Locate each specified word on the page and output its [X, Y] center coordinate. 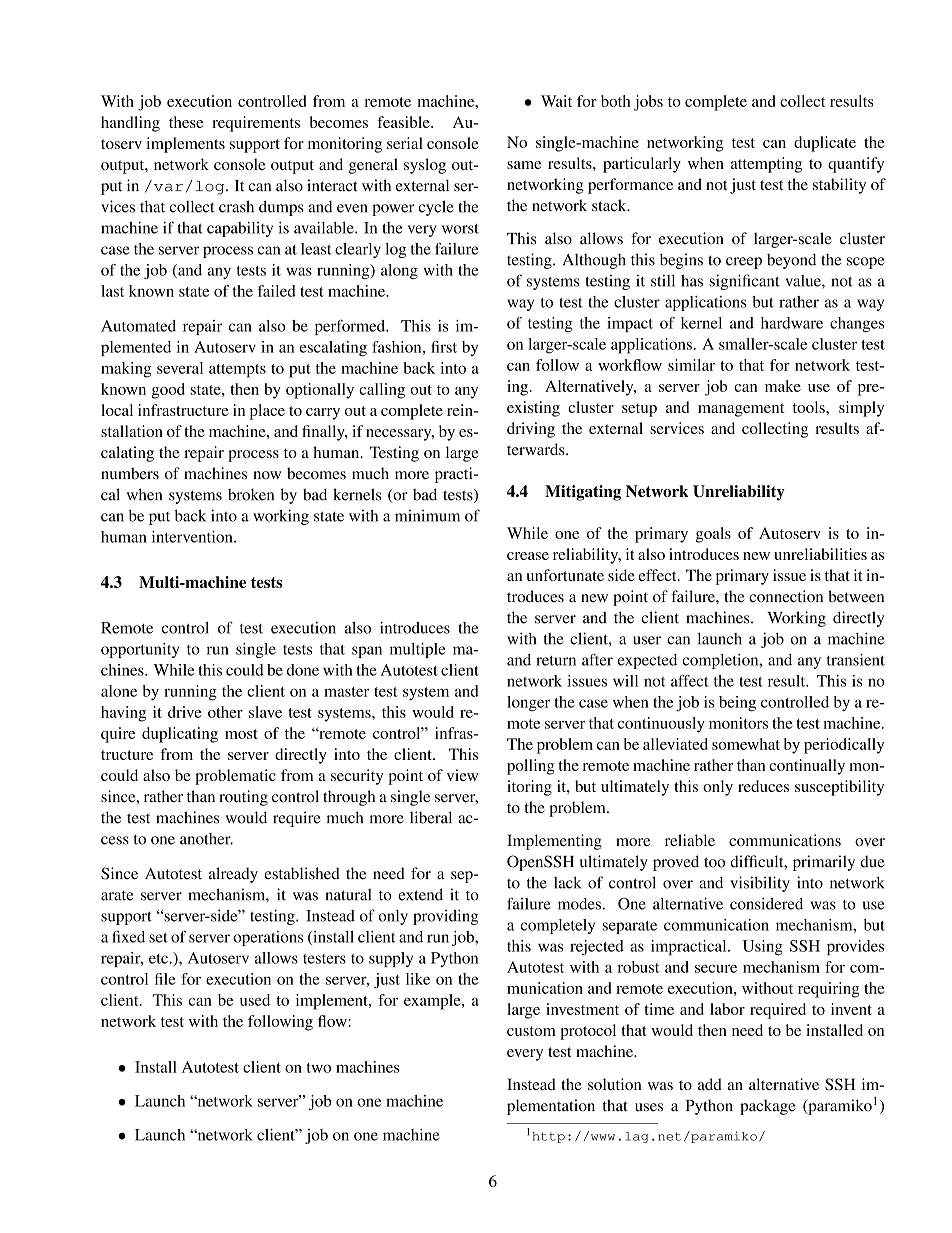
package [767, 1107]
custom [531, 1031]
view [462, 775]
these [186, 122]
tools [810, 407]
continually [807, 767]
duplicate [825, 144]
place [267, 412]
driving [531, 430]
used [255, 1000]
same [524, 165]
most [241, 734]
